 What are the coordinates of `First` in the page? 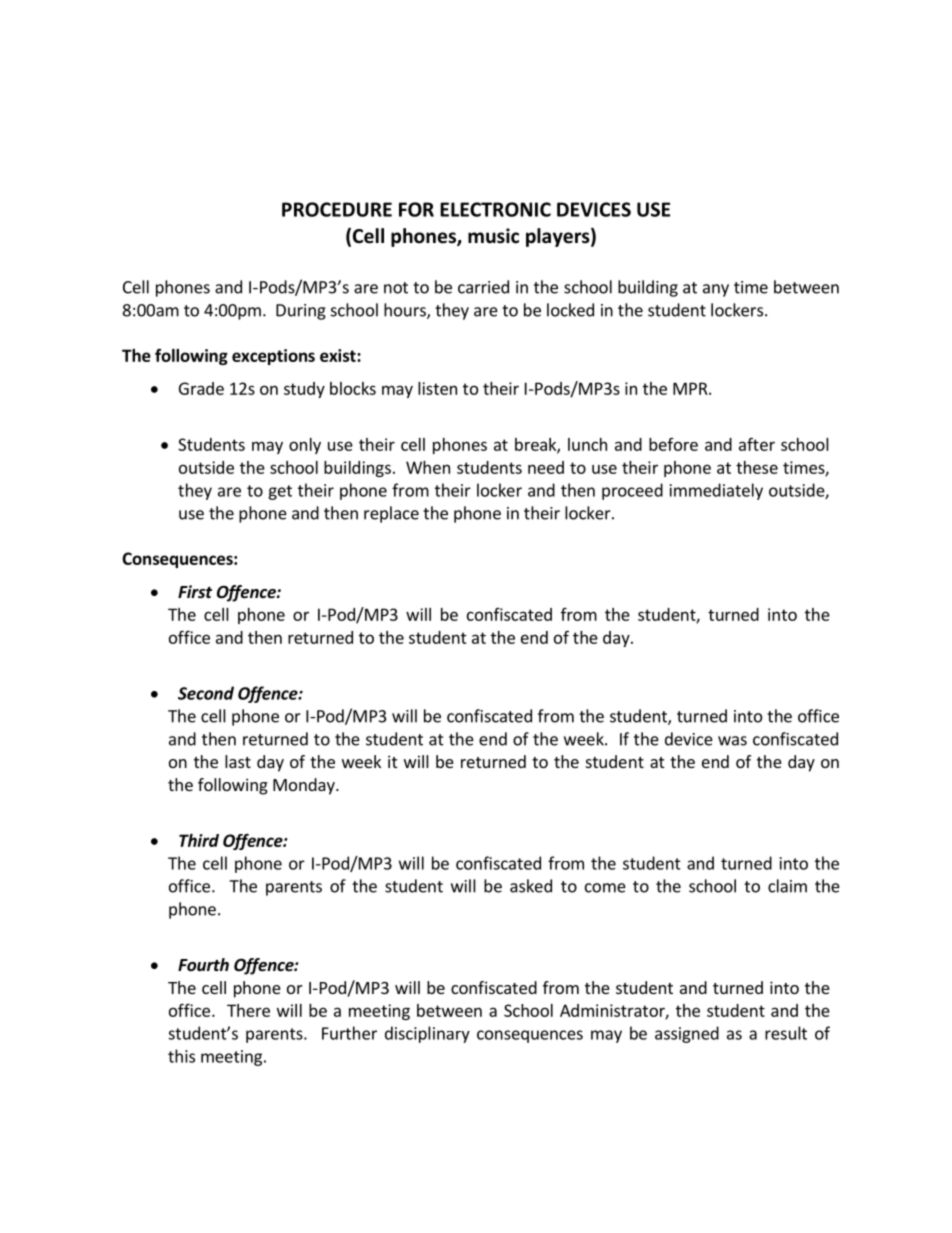 It's located at (195, 592).
